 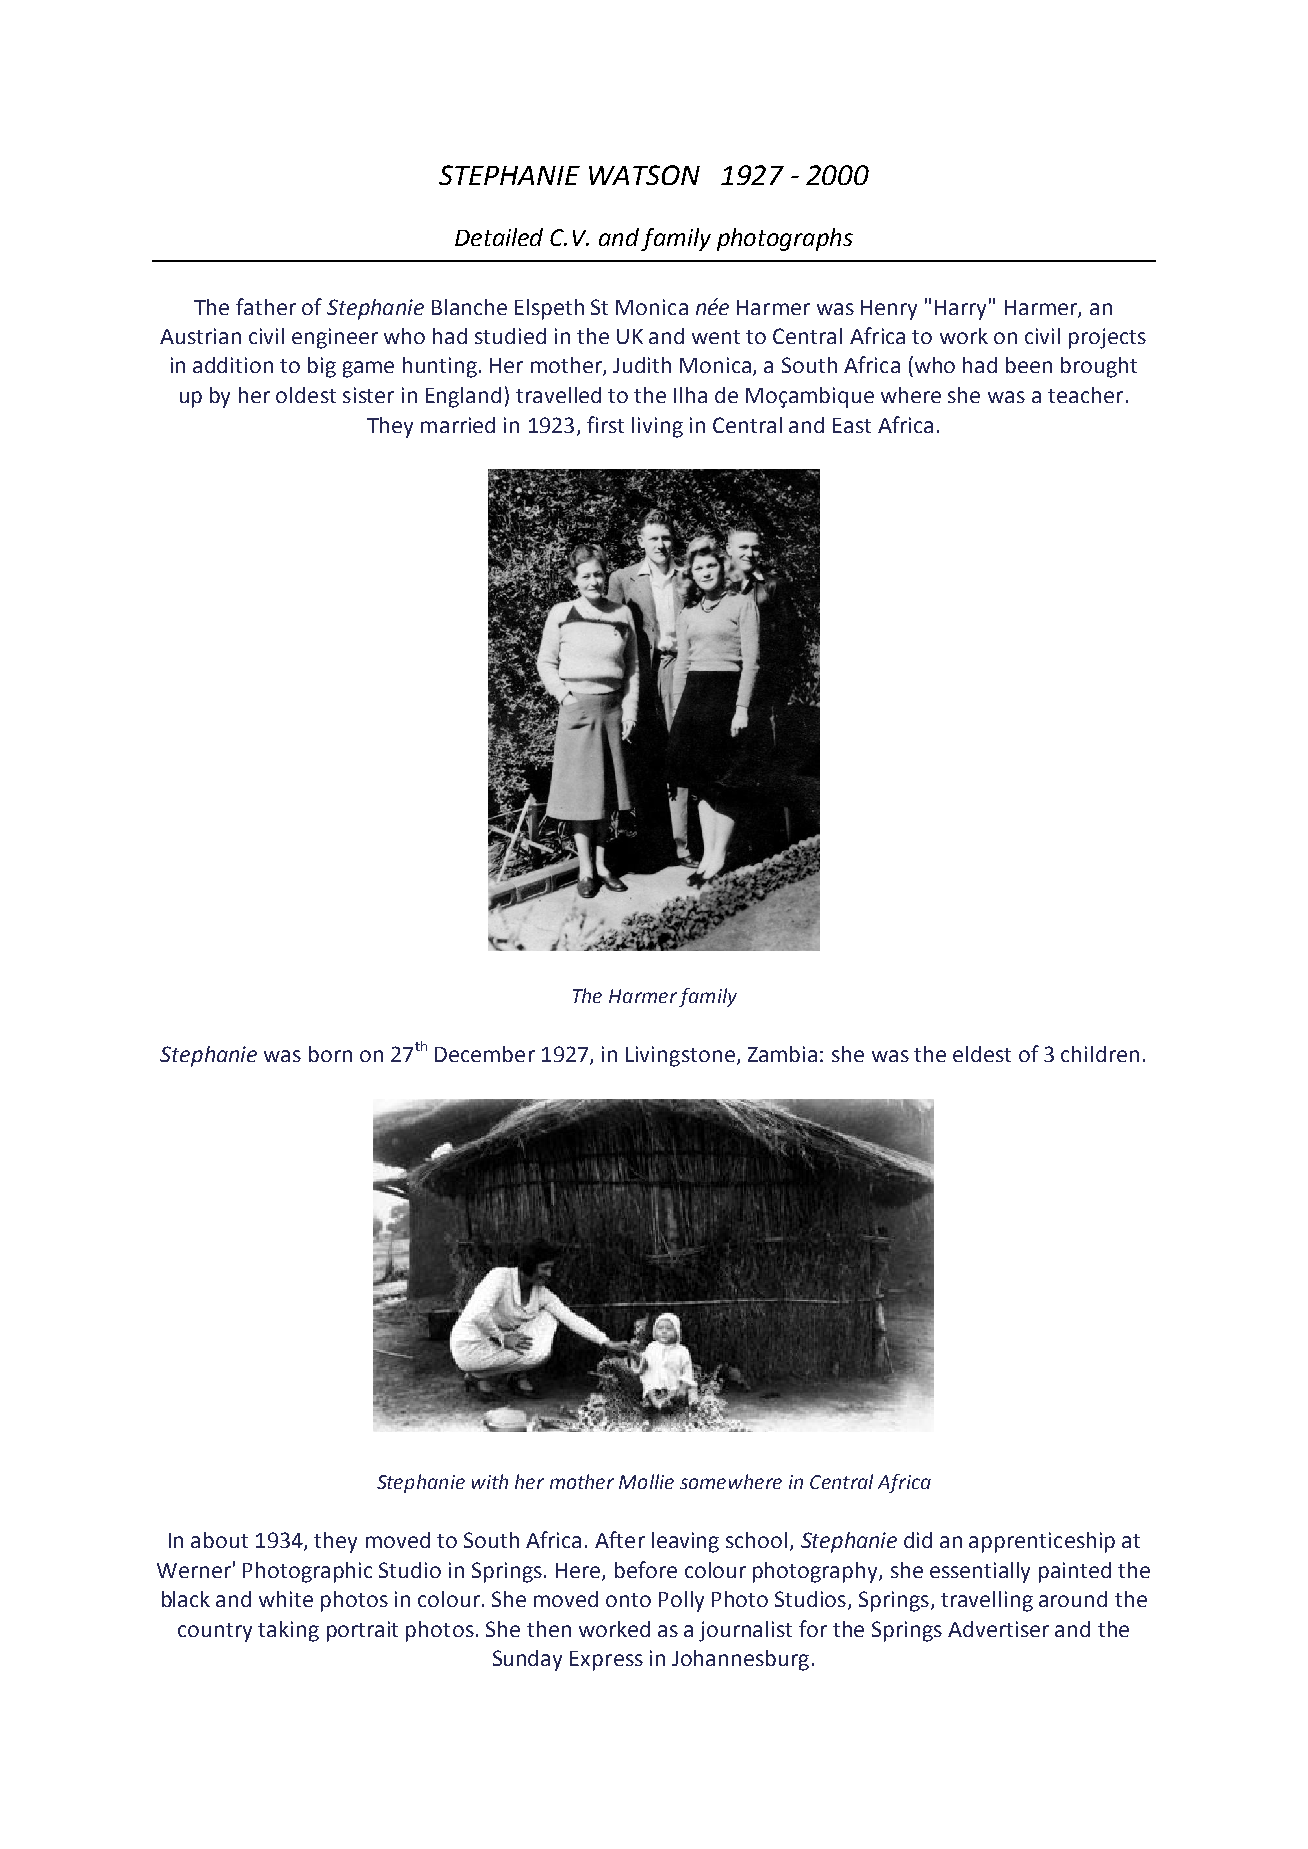 What do you see at coordinates (889, 310) in the document?
I see `Henry` at bounding box center [889, 310].
